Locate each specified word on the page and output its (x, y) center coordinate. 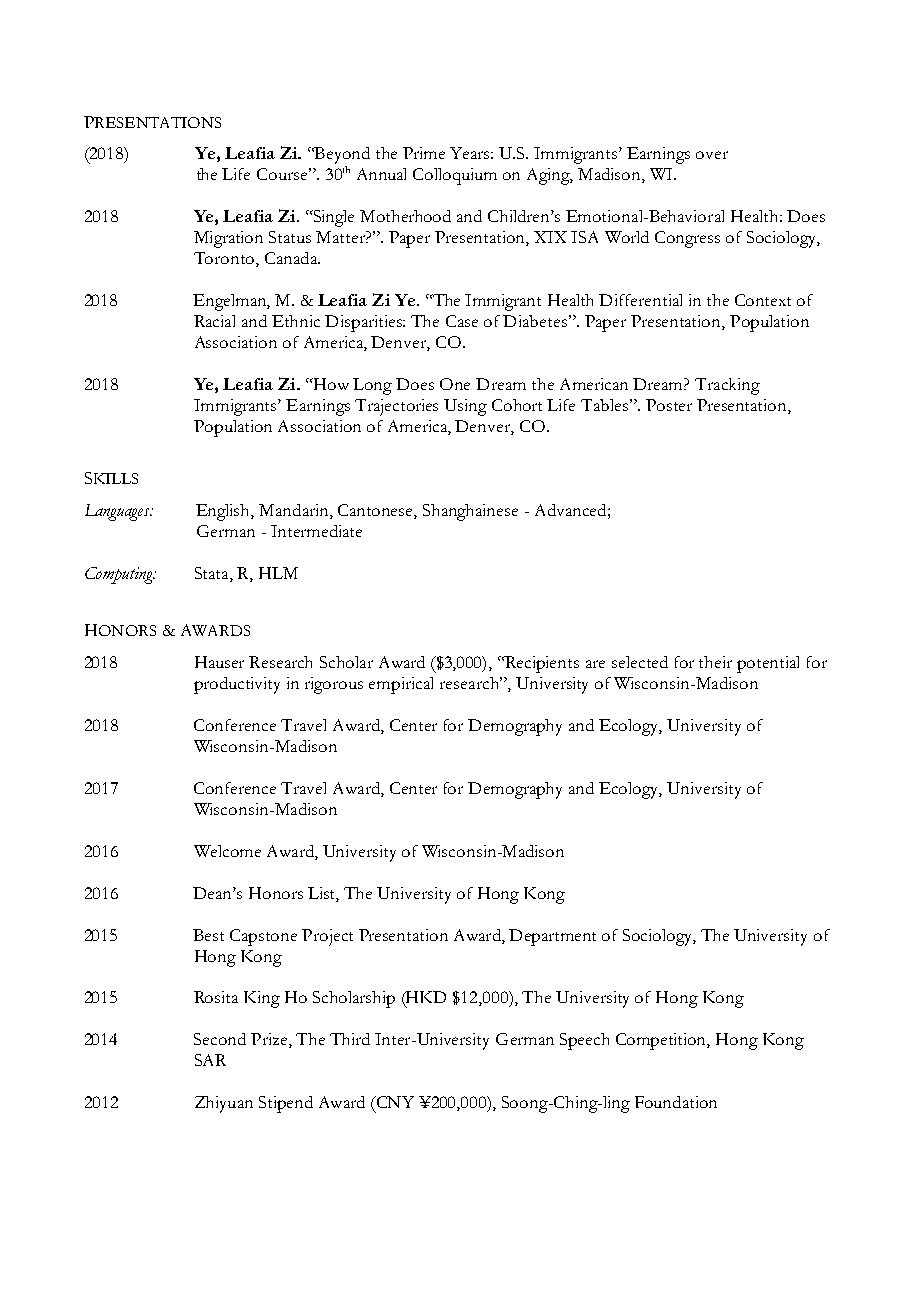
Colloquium (455, 176)
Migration (228, 239)
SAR (210, 1060)
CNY (394, 1102)
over (712, 155)
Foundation (676, 1102)
